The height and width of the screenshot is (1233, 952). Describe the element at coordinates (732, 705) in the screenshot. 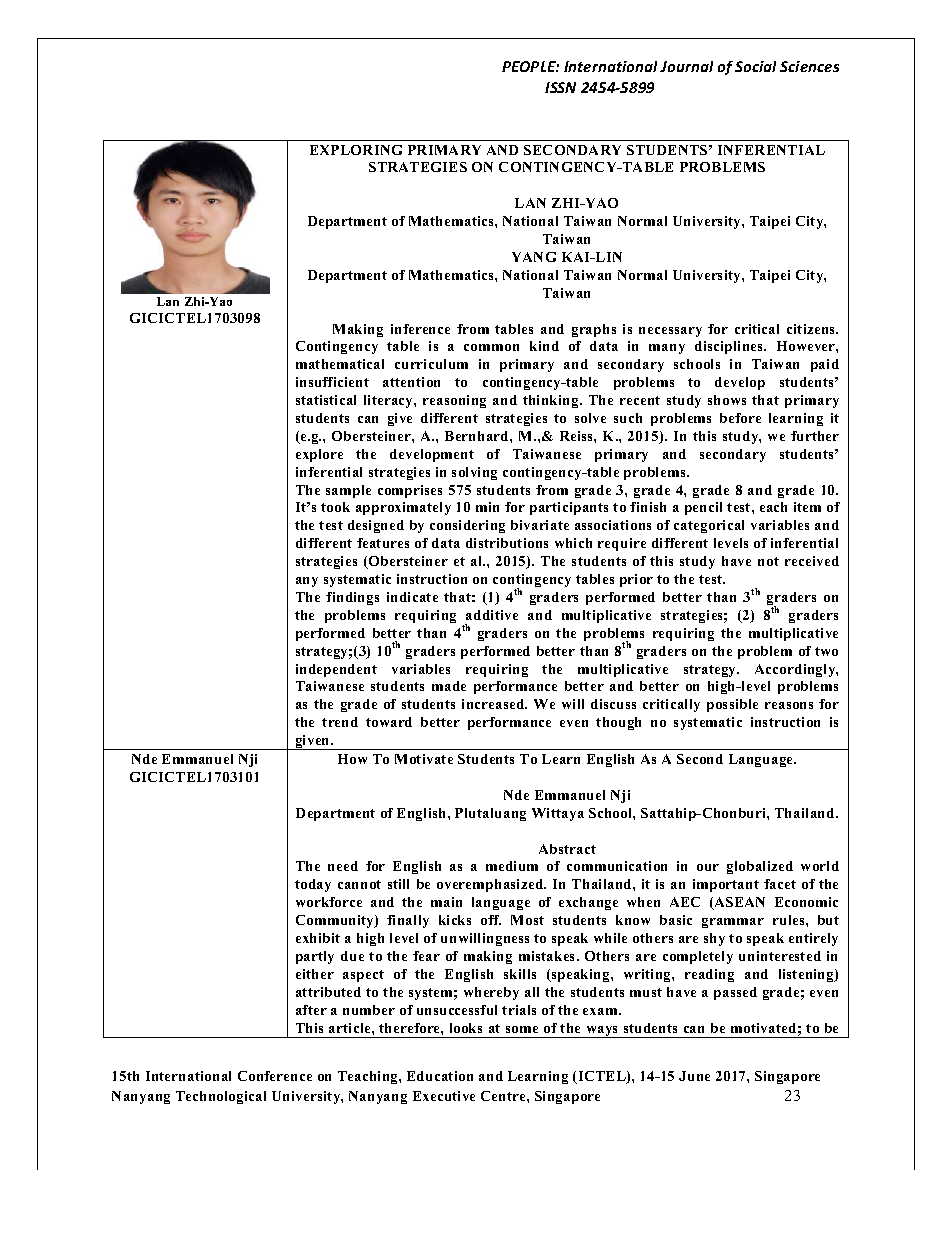

I see `possible` at that location.
